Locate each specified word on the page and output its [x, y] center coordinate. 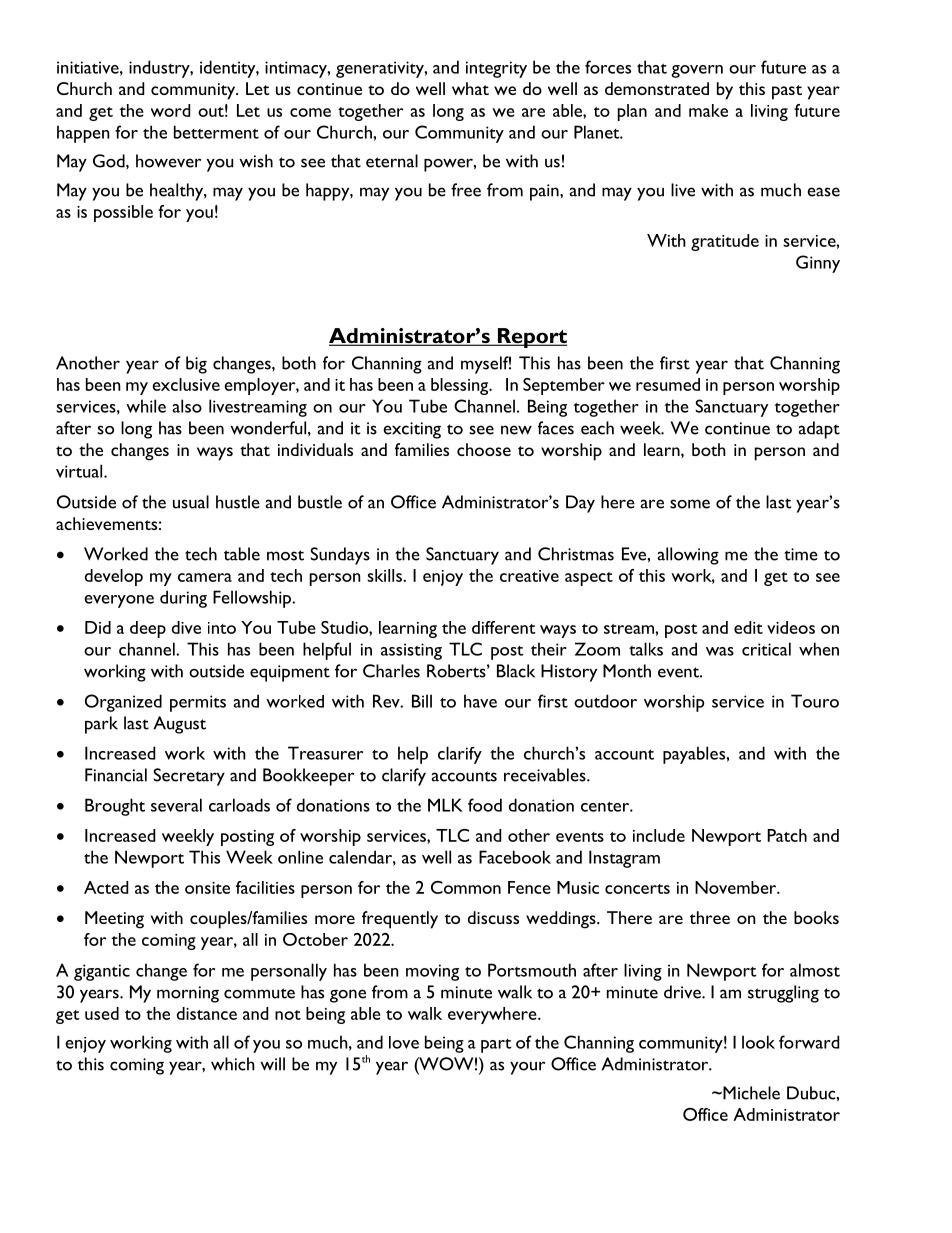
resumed [668, 384]
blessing [461, 386]
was [720, 651]
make [708, 110]
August [180, 725]
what [470, 88]
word [170, 110]
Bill [422, 701]
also [187, 406]
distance [207, 1013]
